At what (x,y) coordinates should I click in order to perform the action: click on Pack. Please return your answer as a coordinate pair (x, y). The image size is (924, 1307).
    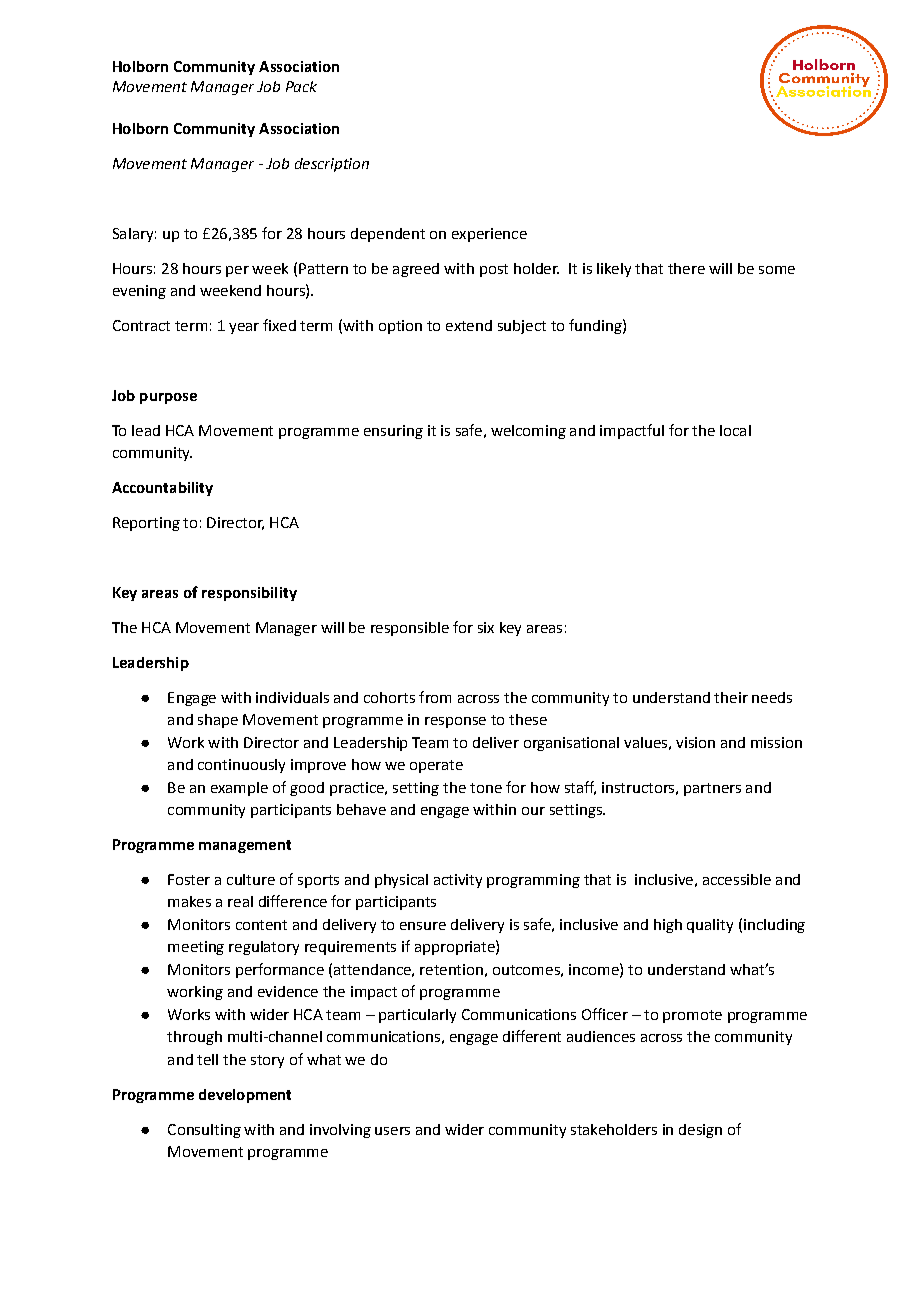
    Looking at the image, I should click on (301, 86).
